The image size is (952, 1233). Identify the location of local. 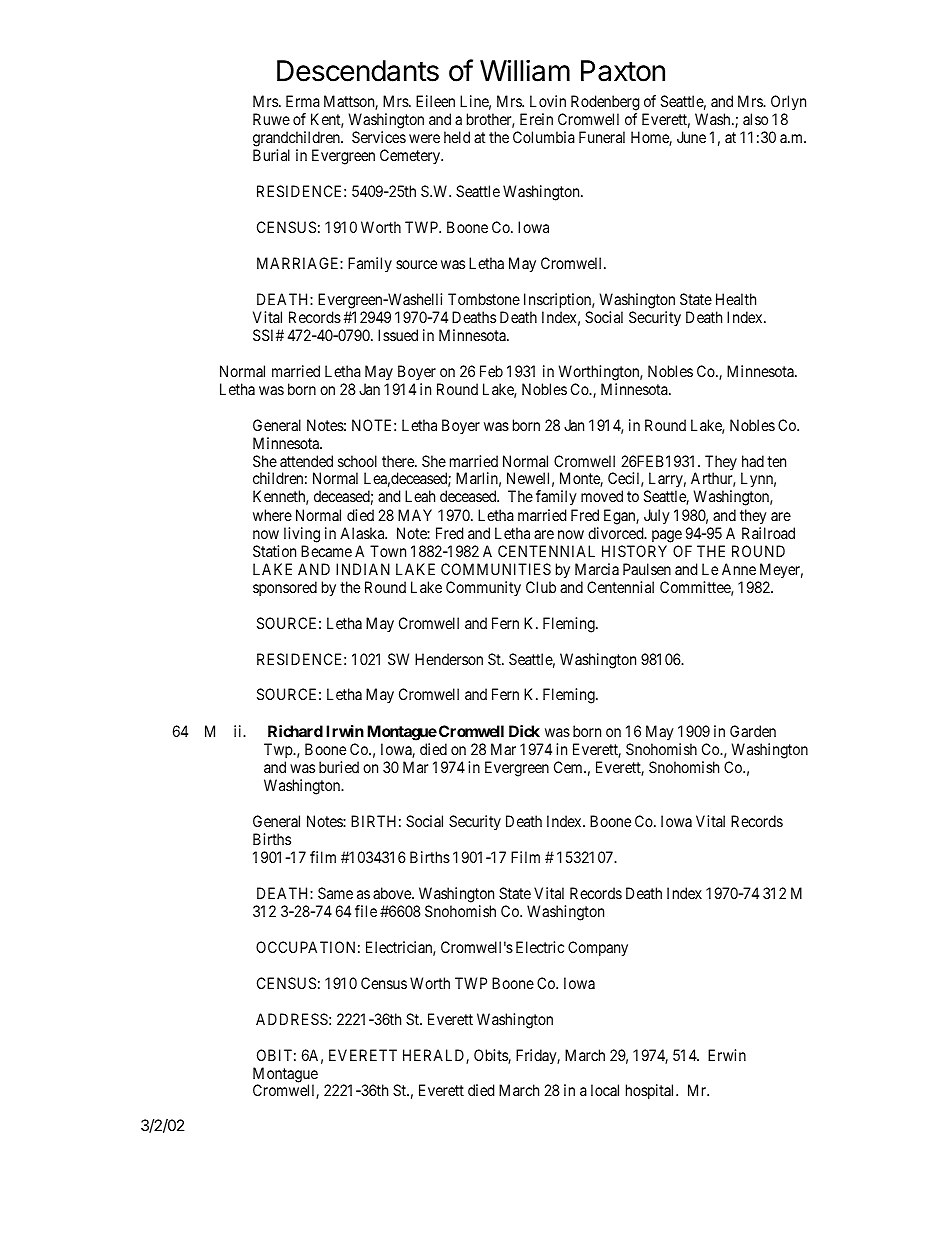
(605, 1090).
